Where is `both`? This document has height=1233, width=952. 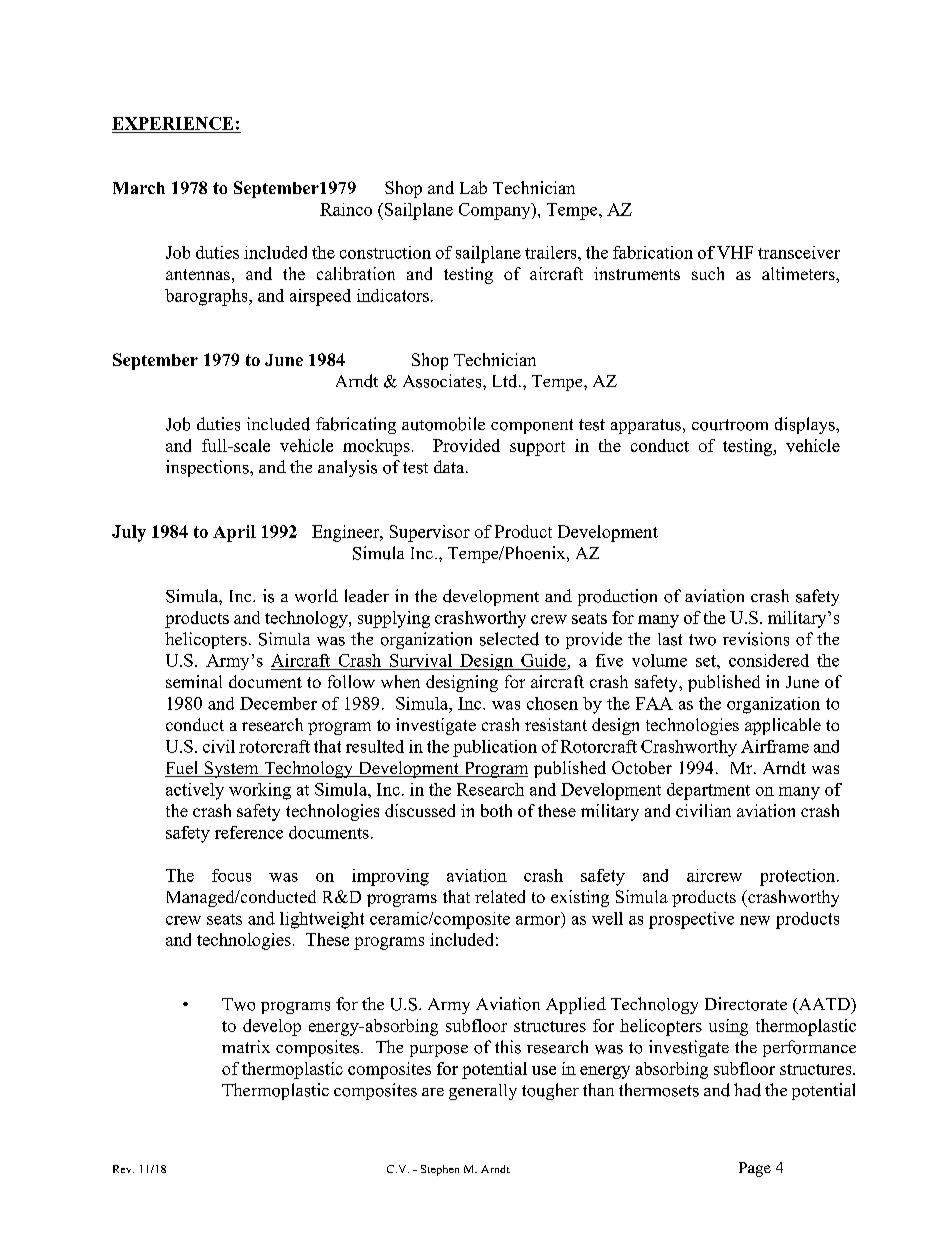
both is located at coordinates (496, 810).
